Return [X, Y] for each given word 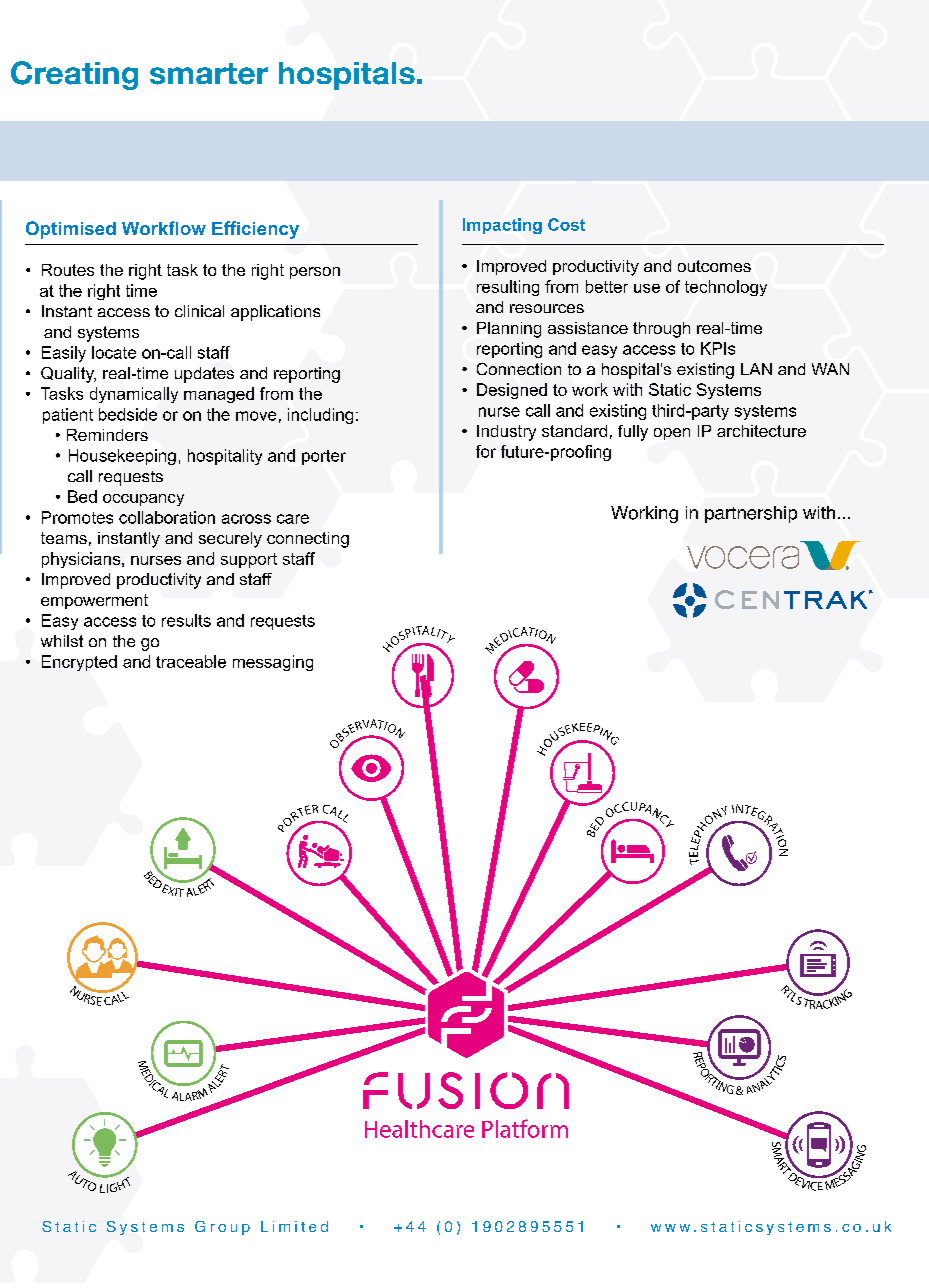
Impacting [502, 226]
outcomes [714, 266]
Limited [294, 1226]
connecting [308, 540]
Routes [68, 270]
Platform [525, 1128]
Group [222, 1228]
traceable [191, 661]
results [186, 620]
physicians [82, 560]
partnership [751, 514]
